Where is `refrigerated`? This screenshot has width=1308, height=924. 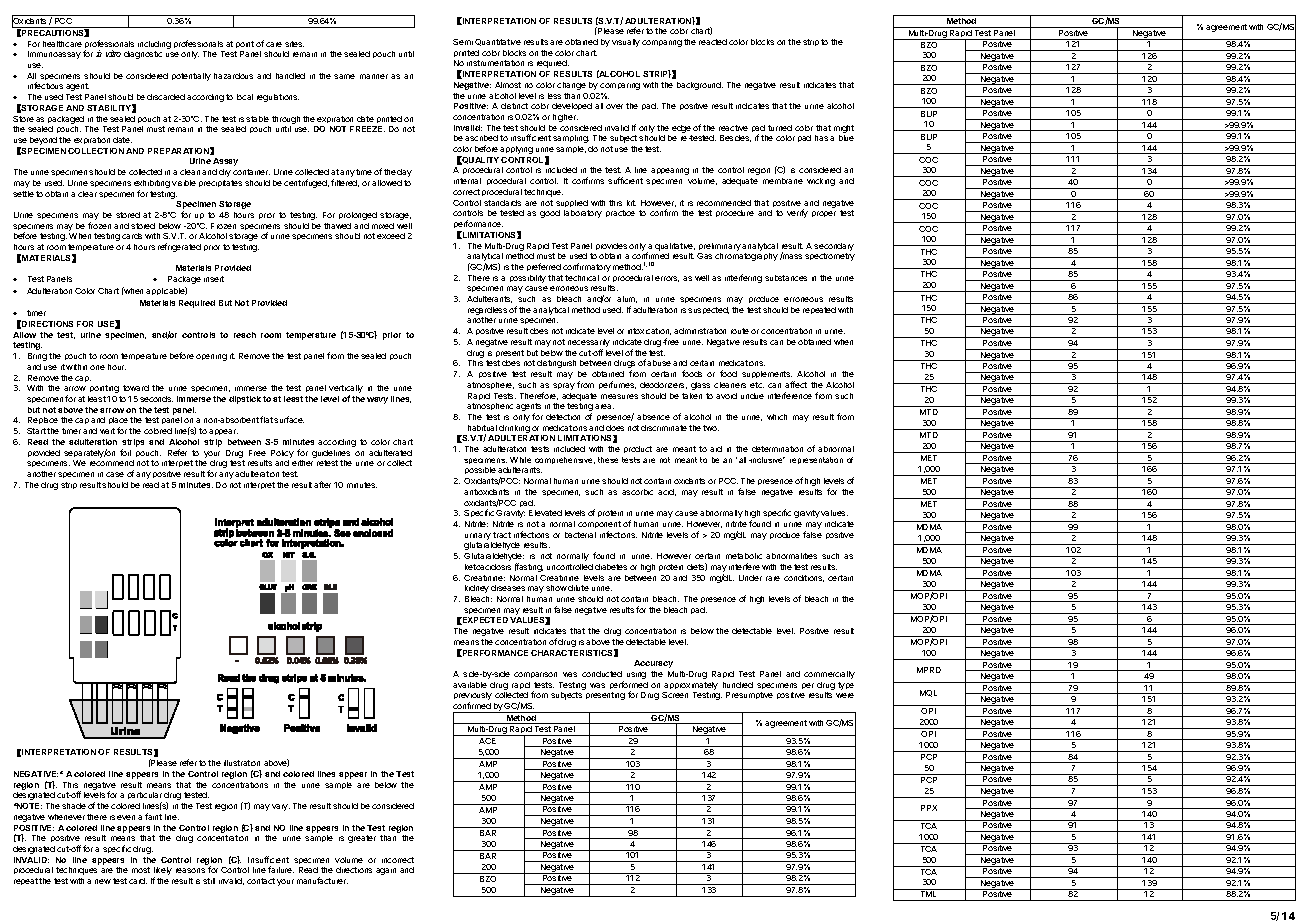
refrigerated is located at coordinates (179, 247).
